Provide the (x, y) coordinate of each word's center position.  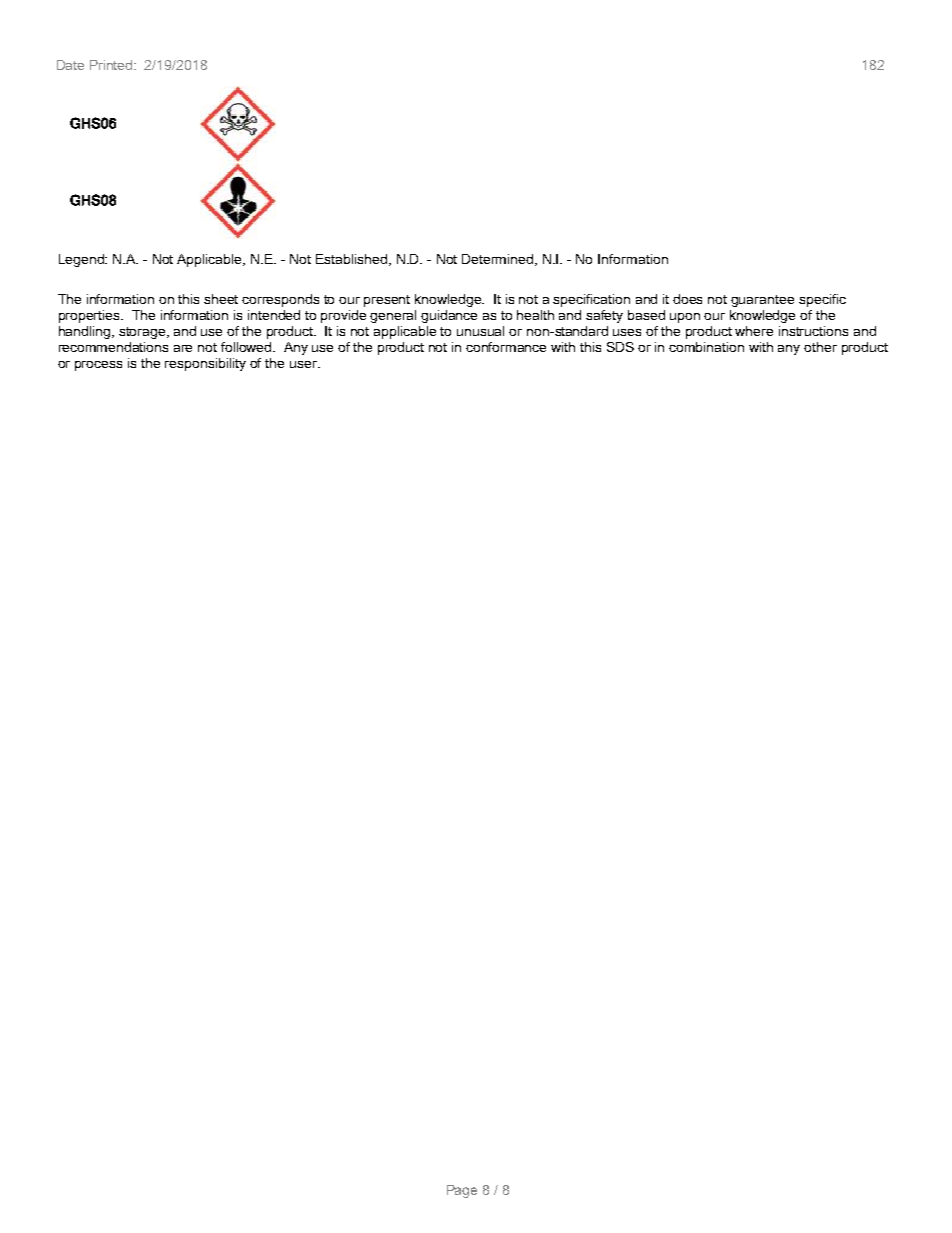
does (687, 299)
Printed (112, 65)
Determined (499, 260)
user (304, 364)
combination (706, 347)
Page (462, 1191)
